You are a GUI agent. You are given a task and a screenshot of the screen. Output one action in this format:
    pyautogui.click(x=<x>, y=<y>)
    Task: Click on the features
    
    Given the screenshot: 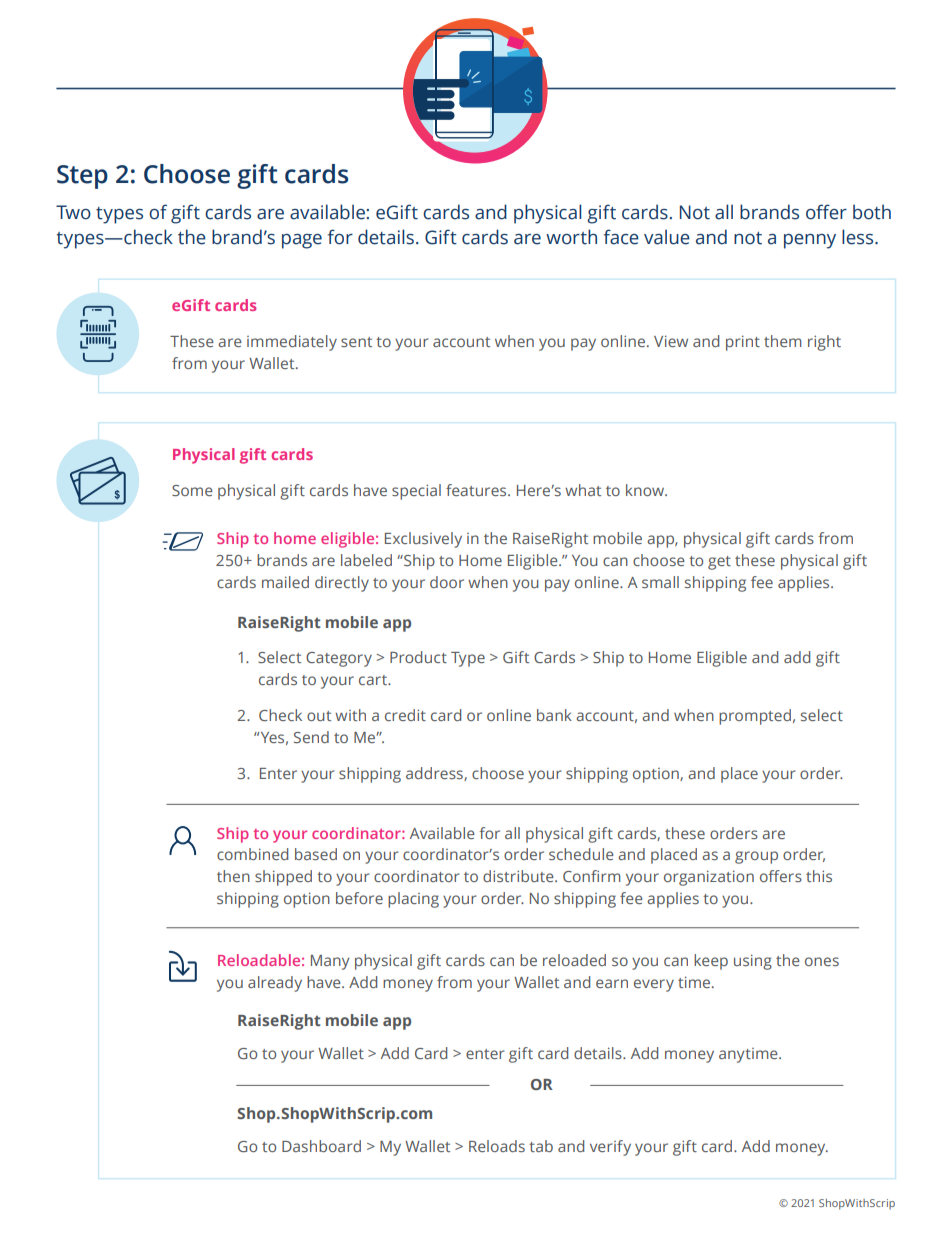 What is the action you would take?
    pyautogui.click(x=477, y=490)
